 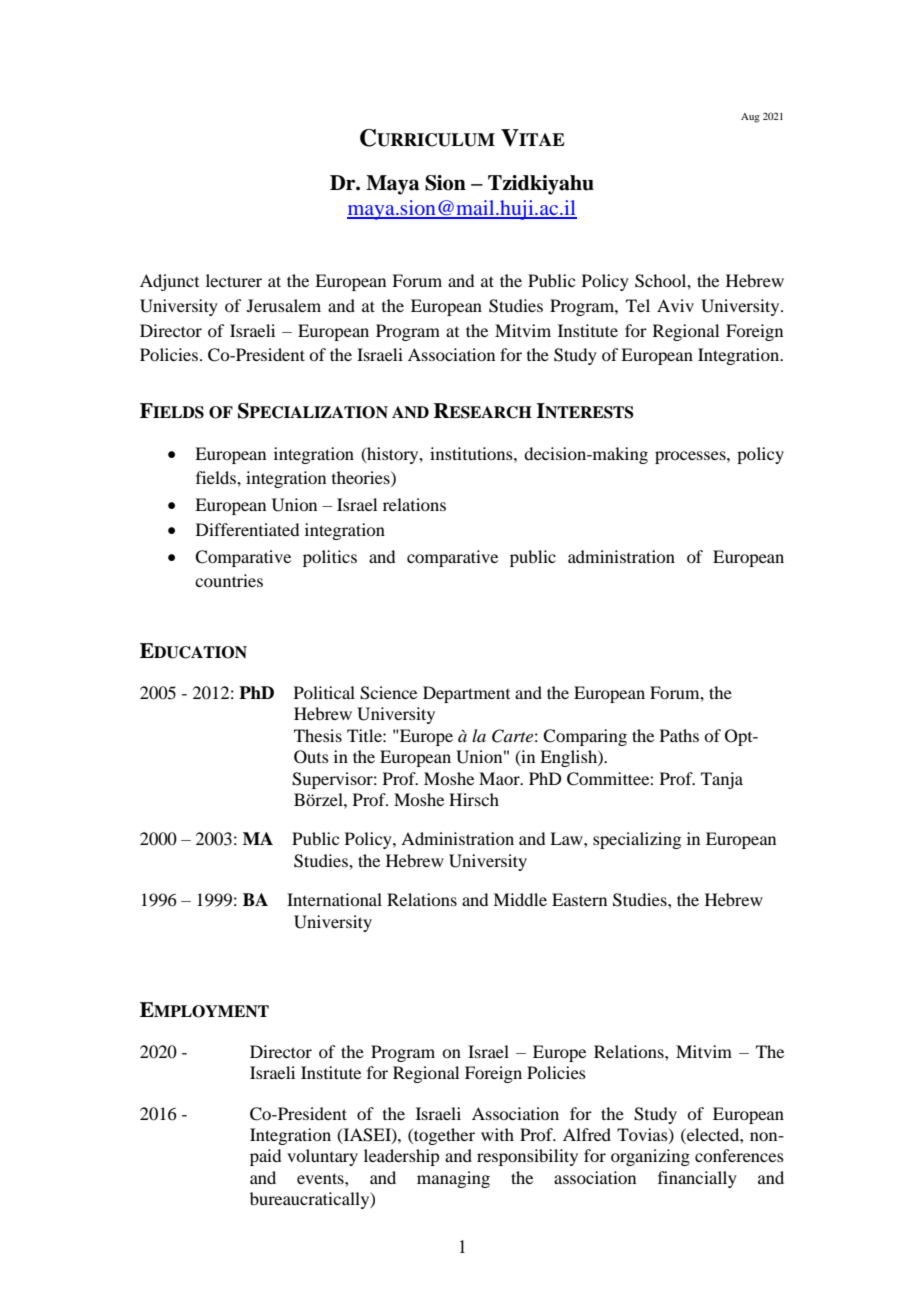 I want to click on Paths, so click(x=679, y=735).
